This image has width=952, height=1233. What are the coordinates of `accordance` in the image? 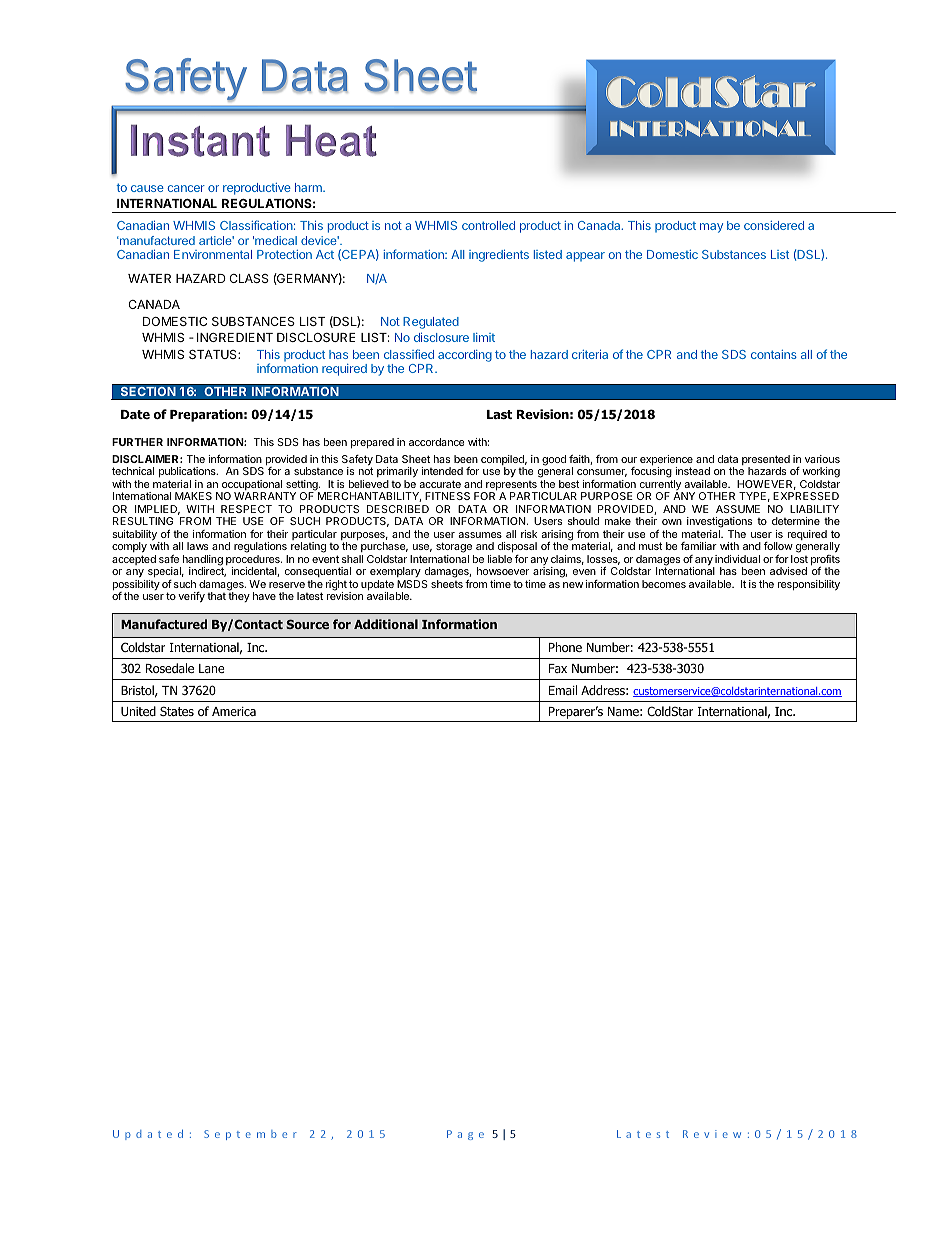 It's located at (437, 442).
